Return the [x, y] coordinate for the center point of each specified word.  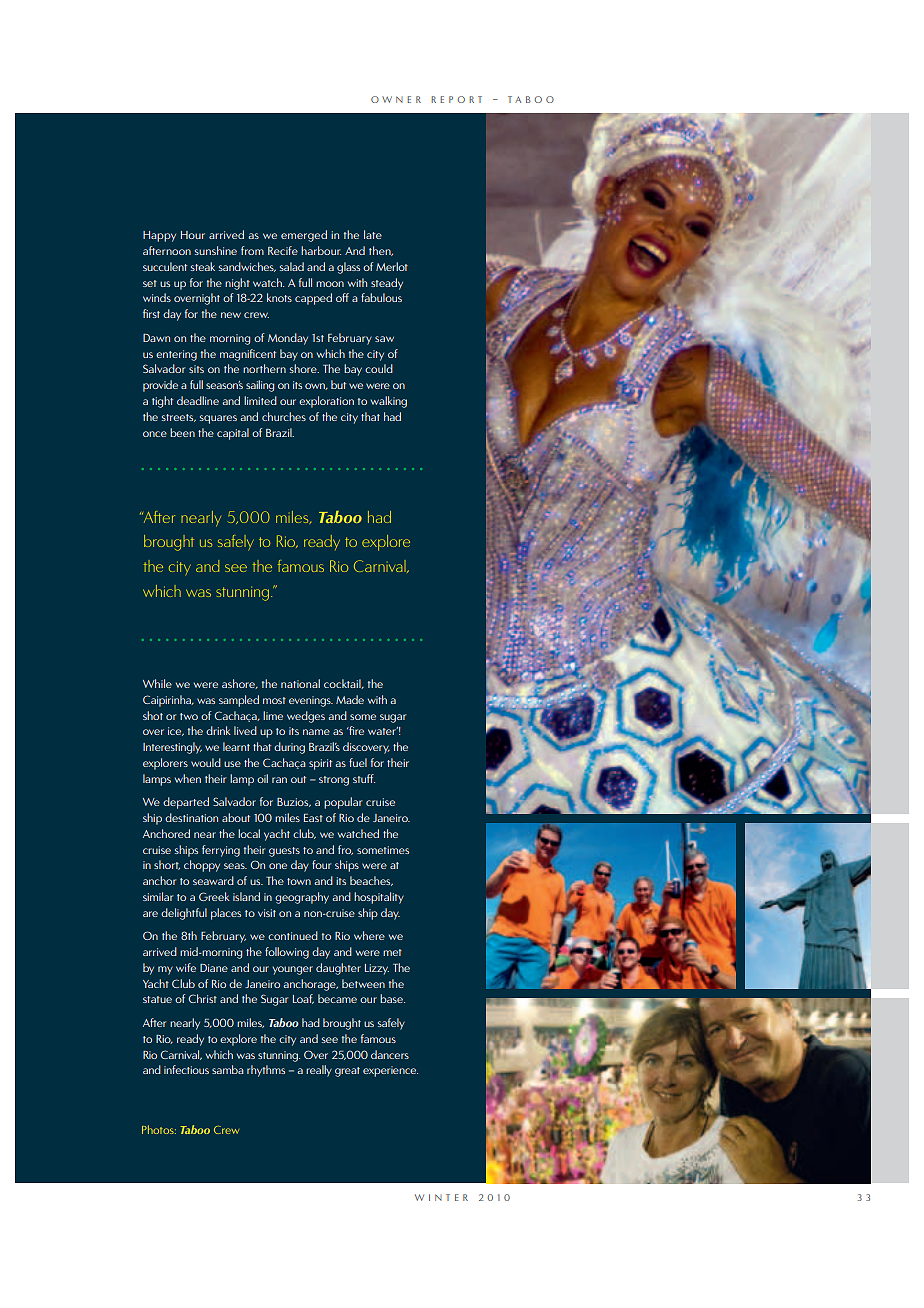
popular [343, 803]
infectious [186, 1069]
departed [186, 803]
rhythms [266, 1071]
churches [284, 416]
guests [284, 852]
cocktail [343, 684]
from [252, 250]
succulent [165, 266]
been [182, 432]
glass [348, 268]
